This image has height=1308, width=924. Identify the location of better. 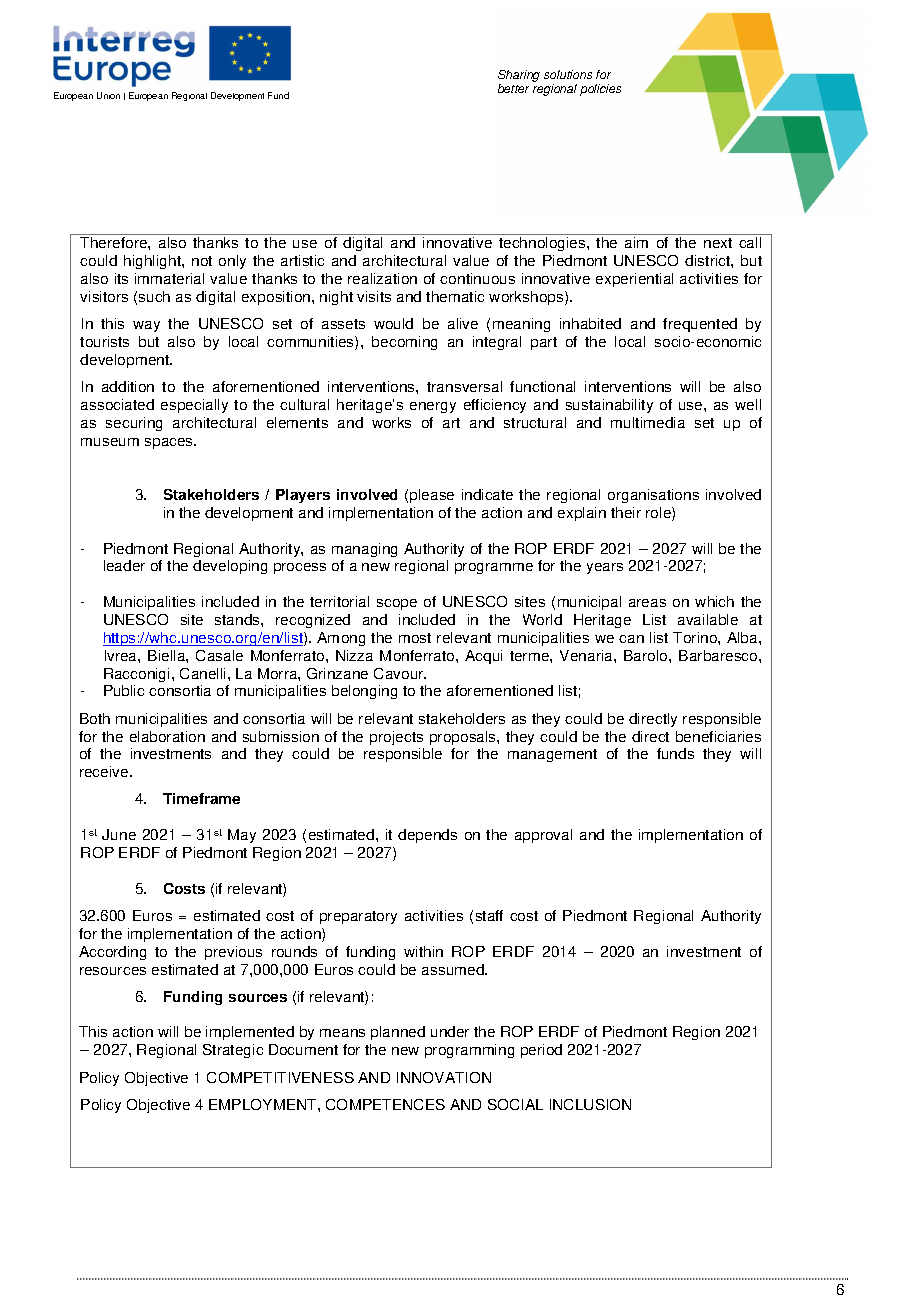
(513, 88).
